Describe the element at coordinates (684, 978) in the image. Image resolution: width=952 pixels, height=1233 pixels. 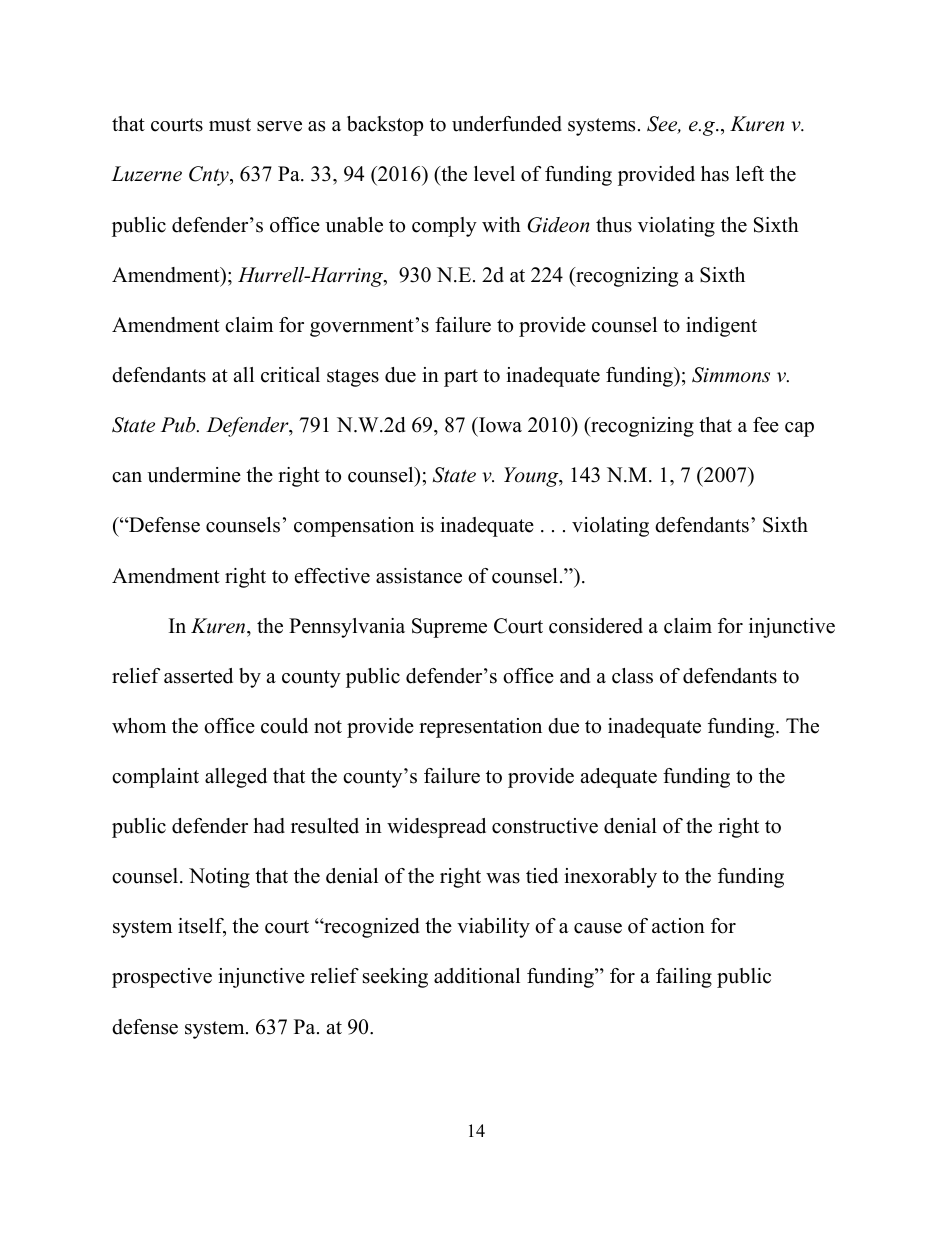
I see `failing` at that location.
